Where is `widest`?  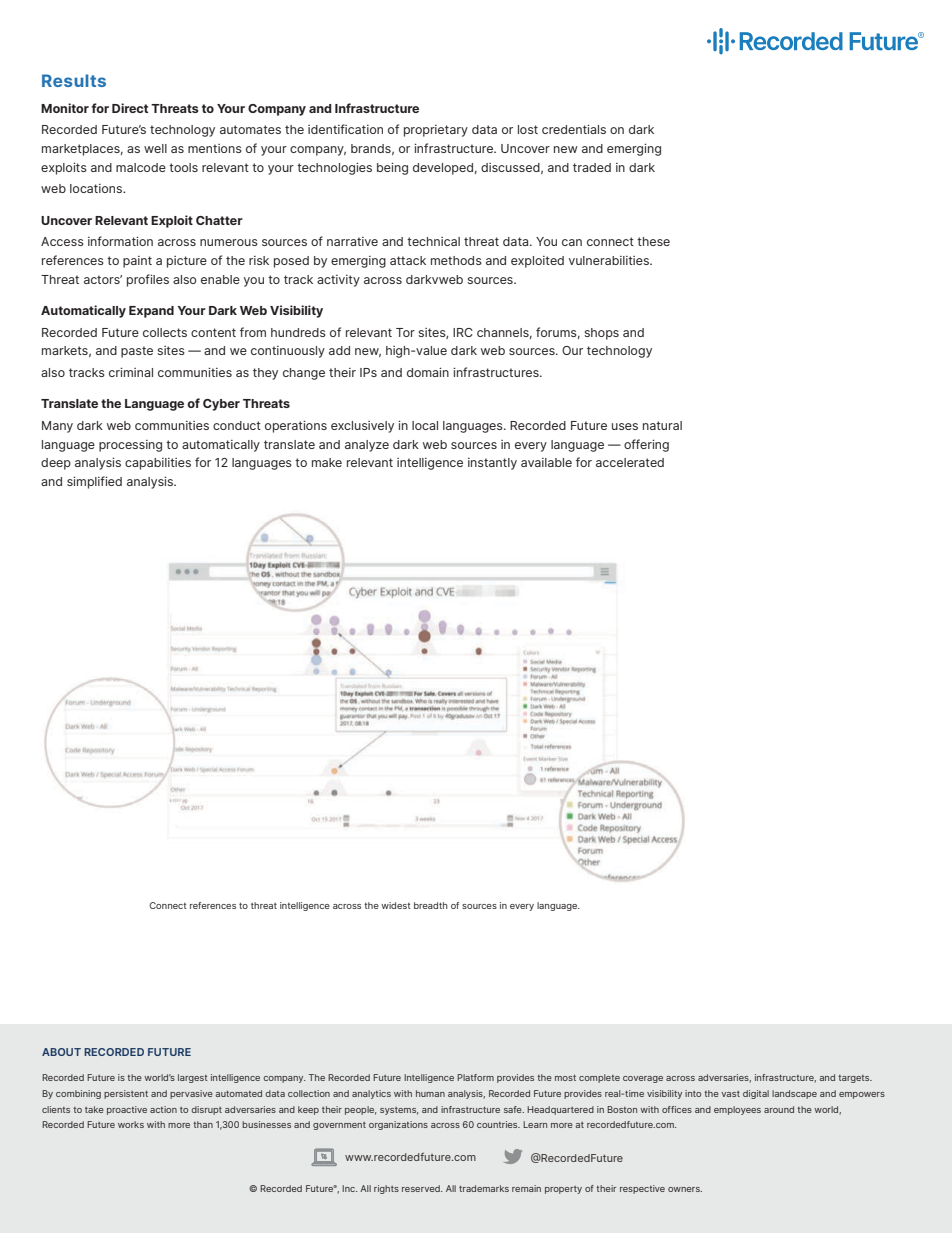
widest is located at coordinates (396, 905).
